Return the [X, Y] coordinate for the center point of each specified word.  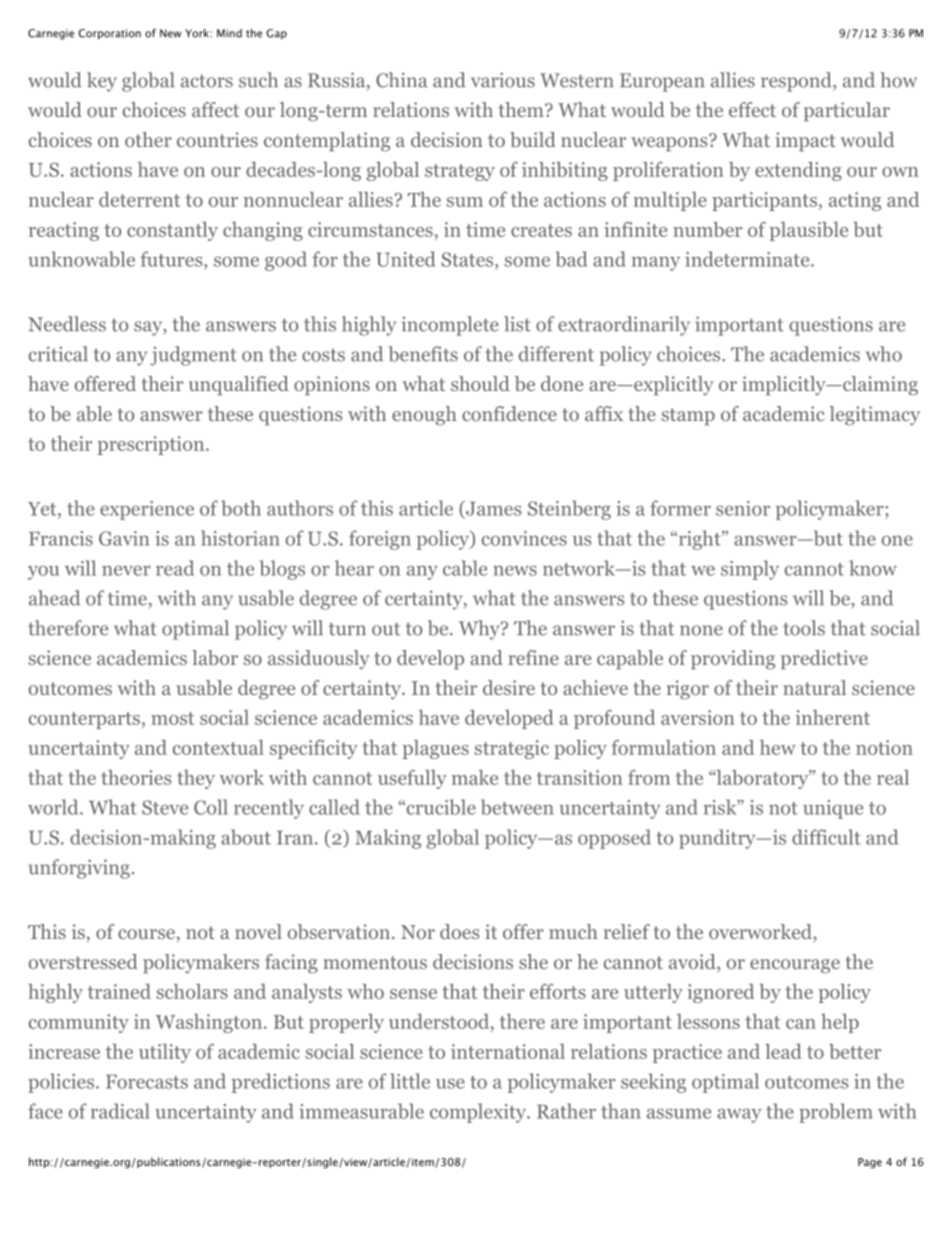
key [102, 82]
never [126, 570]
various [503, 80]
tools [804, 628]
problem [836, 1113]
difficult [826, 837]
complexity [479, 1113]
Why [480, 630]
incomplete [450, 326]
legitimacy [874, 415]
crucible [440, 807]
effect [752, 109]
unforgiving [79, 869]
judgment [193, 356]
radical [120, 1111]
